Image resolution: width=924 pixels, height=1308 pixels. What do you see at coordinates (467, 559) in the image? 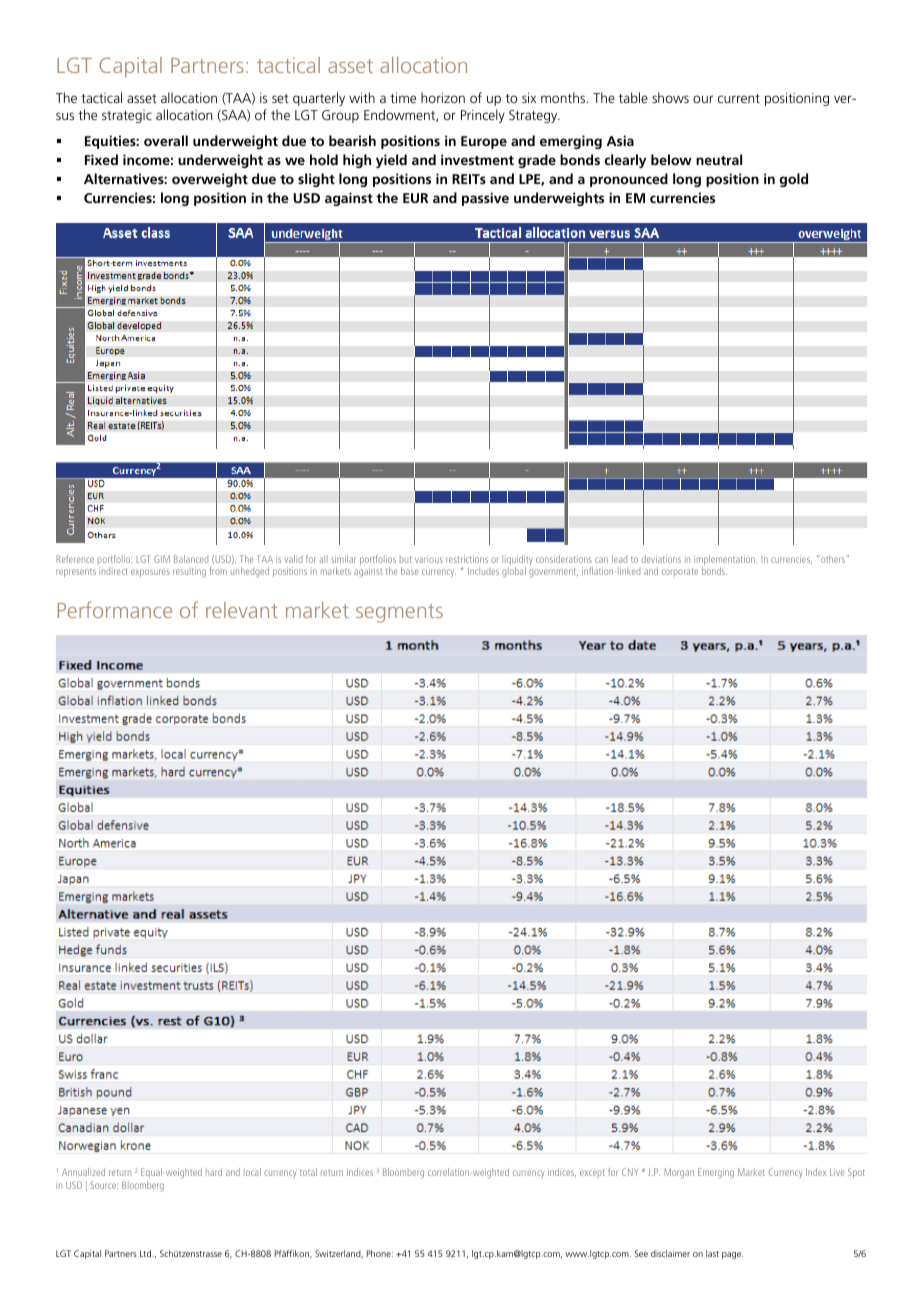
I see `restrictions` at bounding box center [467, 559].
